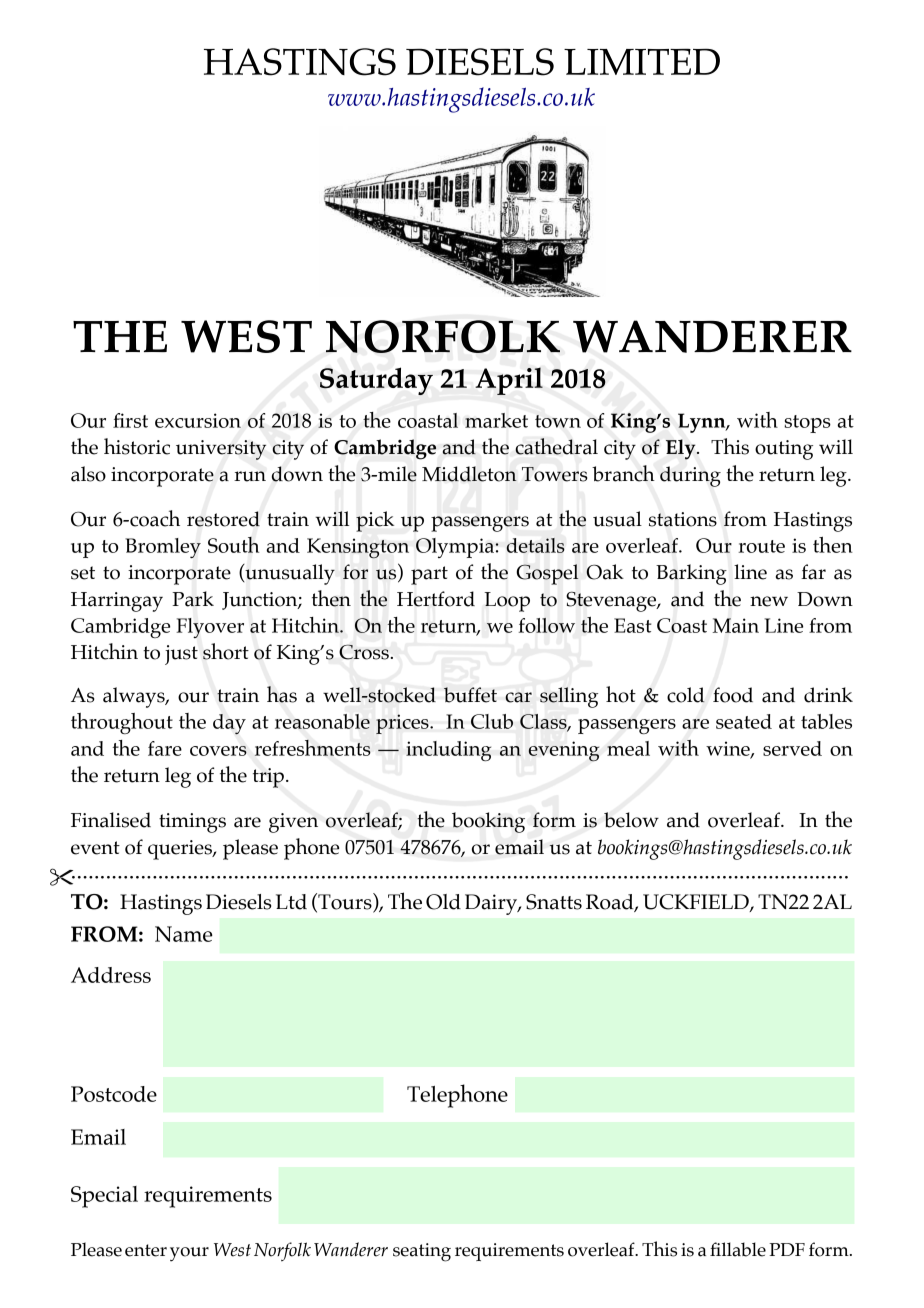 This document has width=924, height=1308. What do you see at coordinates (146, 1250) in the document?
I see `enter` at bounding box center [146, 1250].
